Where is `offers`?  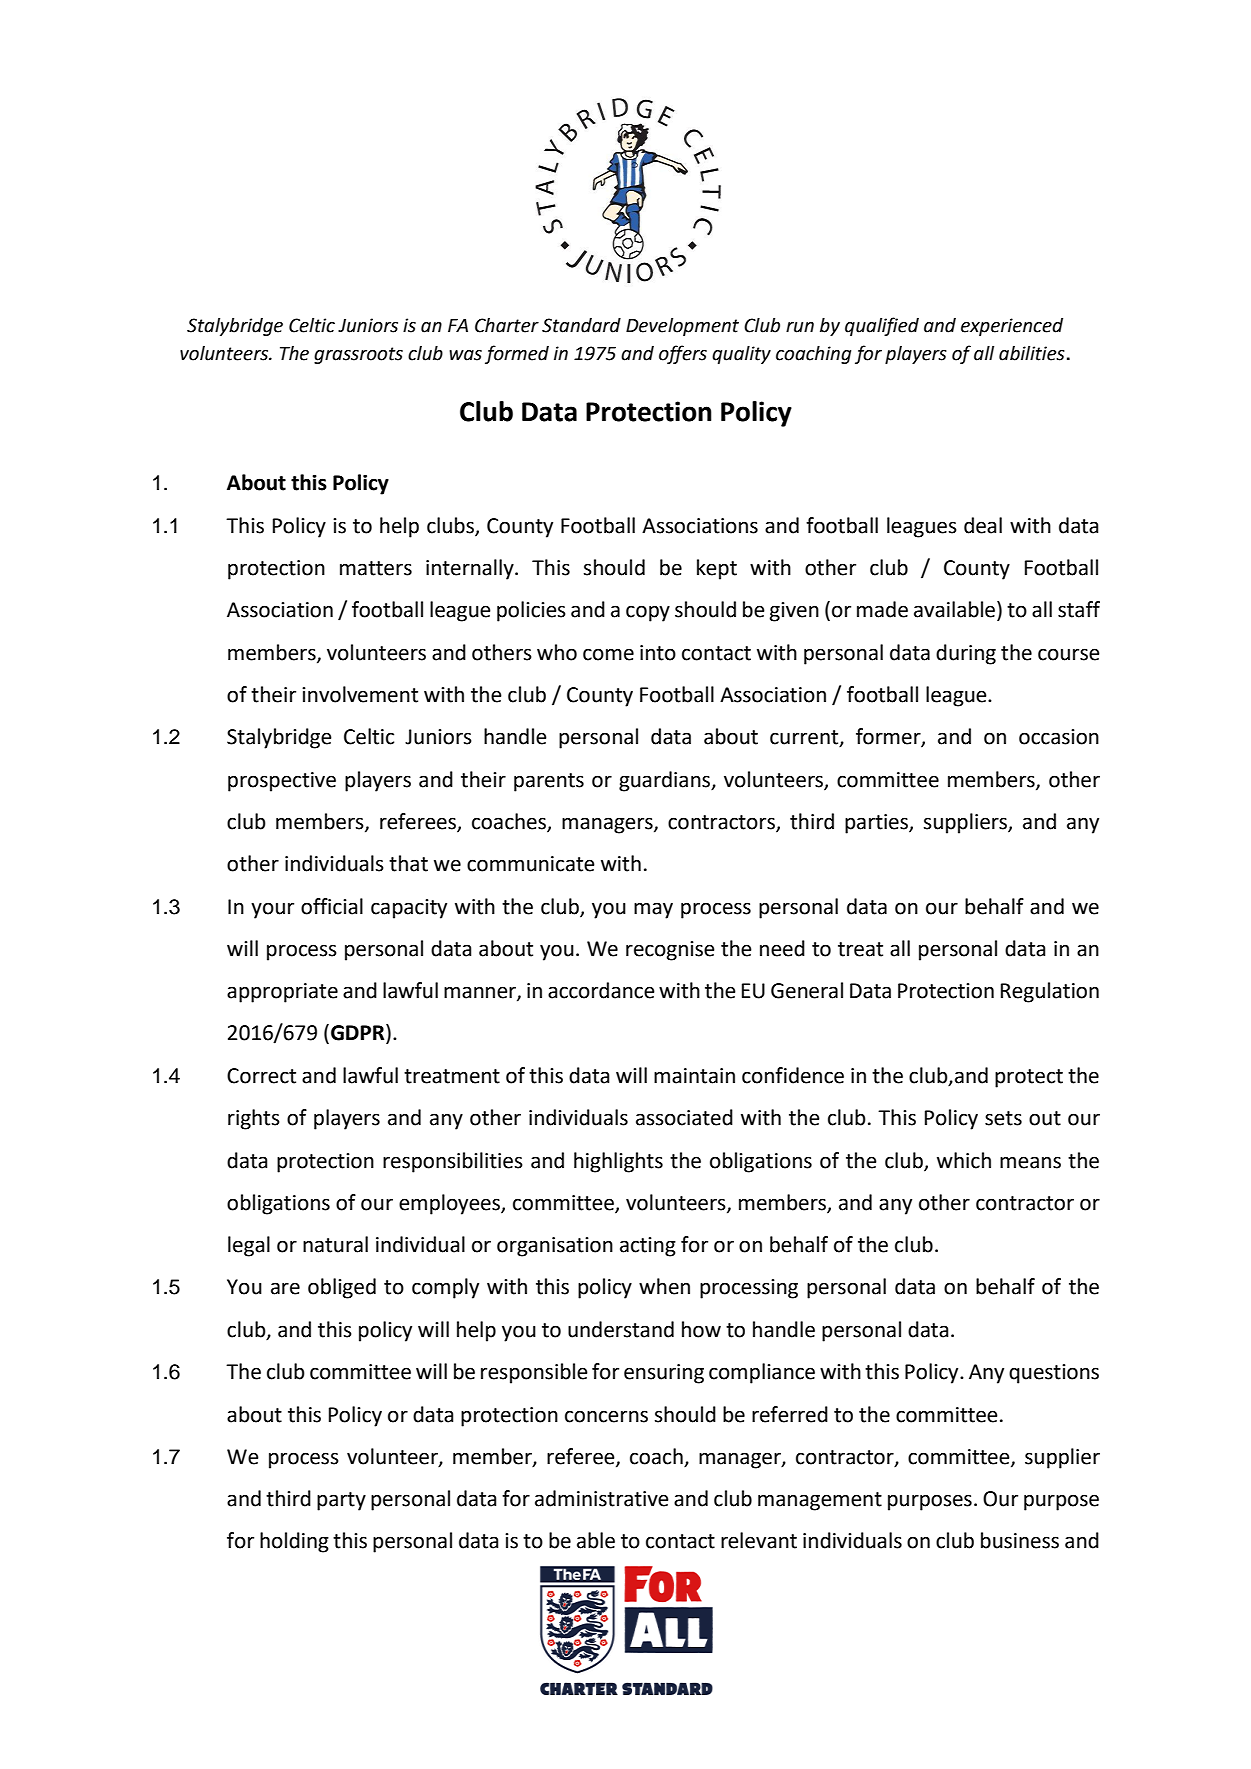
offers is located at coordinates (683, 354).
